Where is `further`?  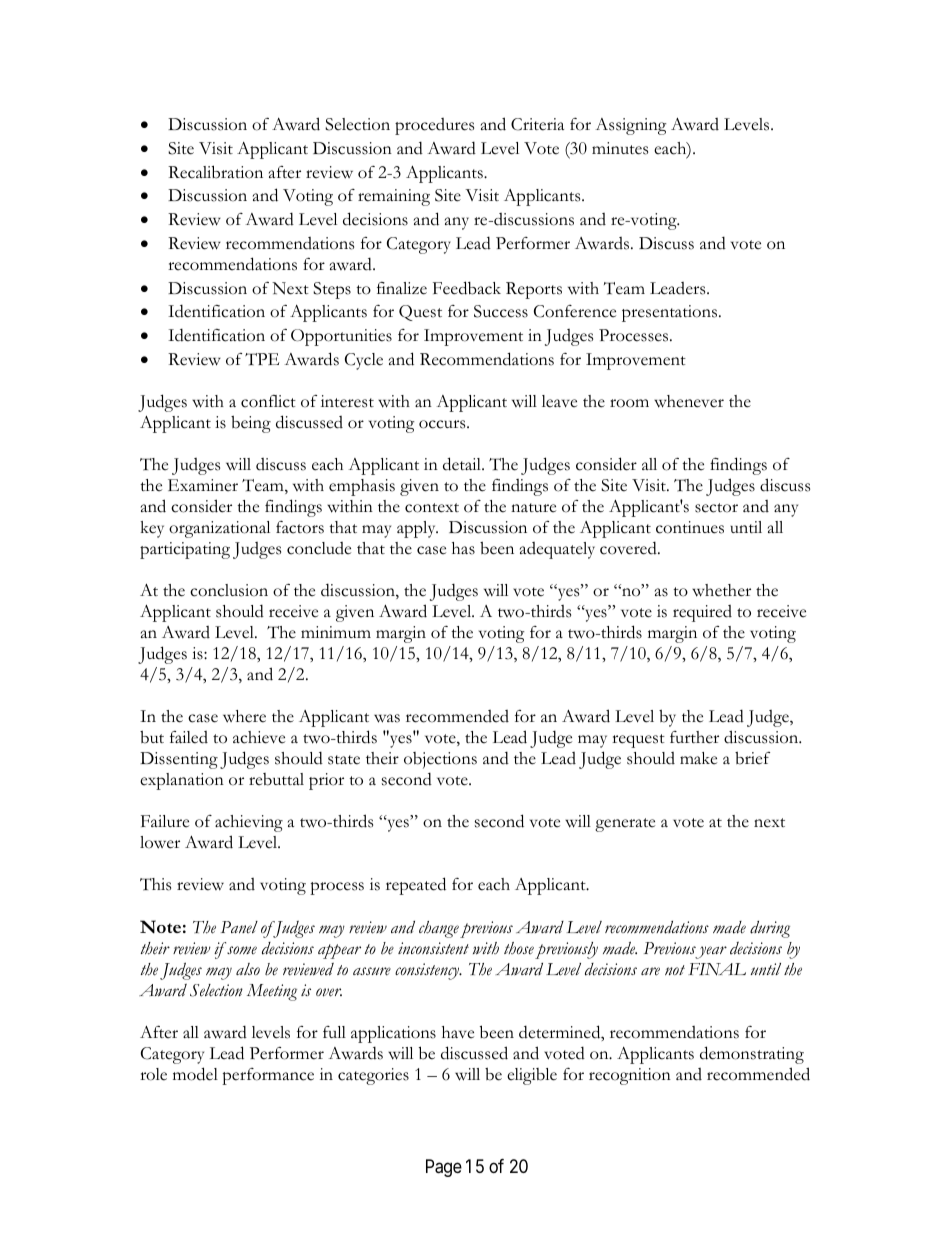
further is located at coordinates (694, 737).
